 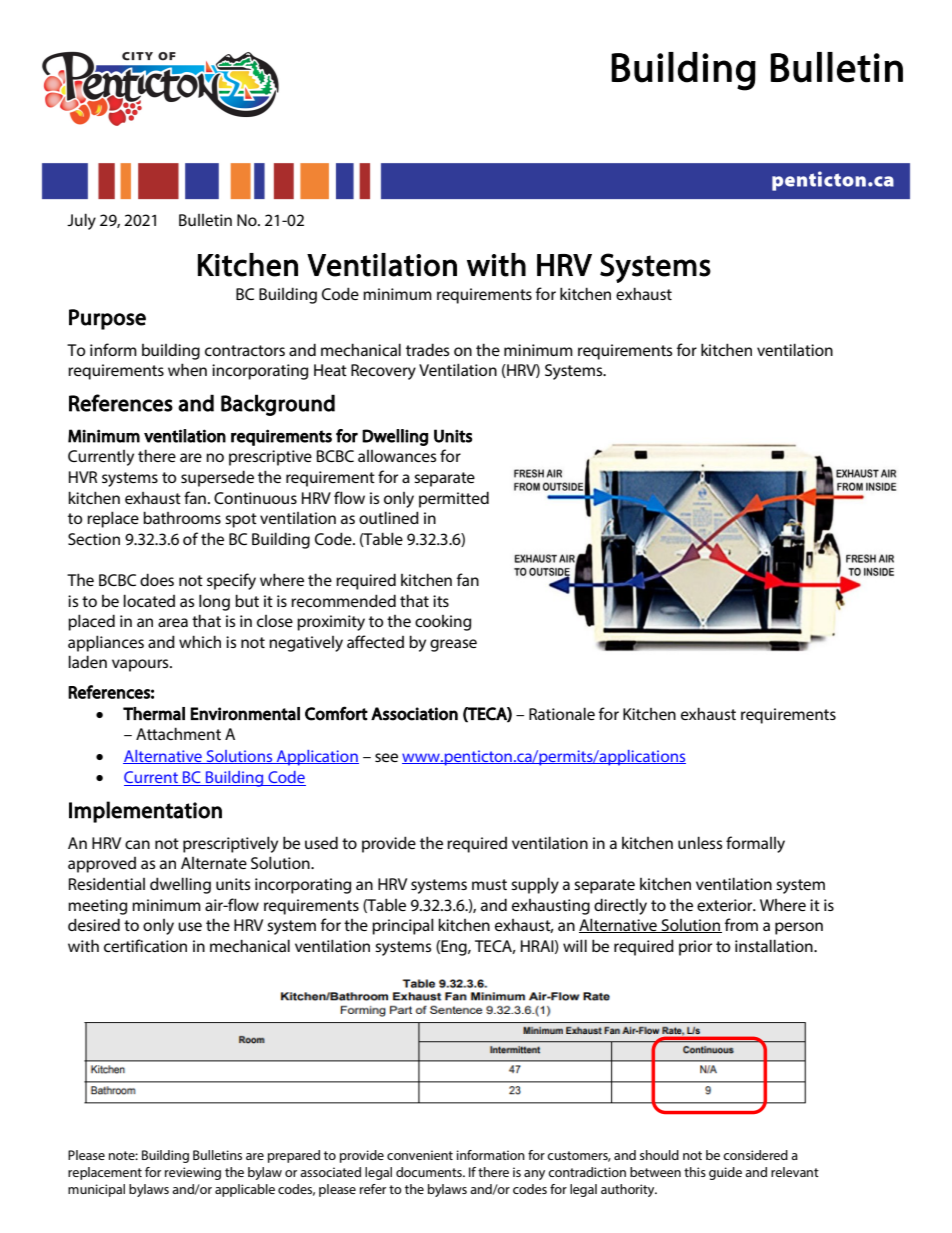 What do you see at coordinates (454, 499) in the page?
I see `permitted` at bounding box center [454, 499].
